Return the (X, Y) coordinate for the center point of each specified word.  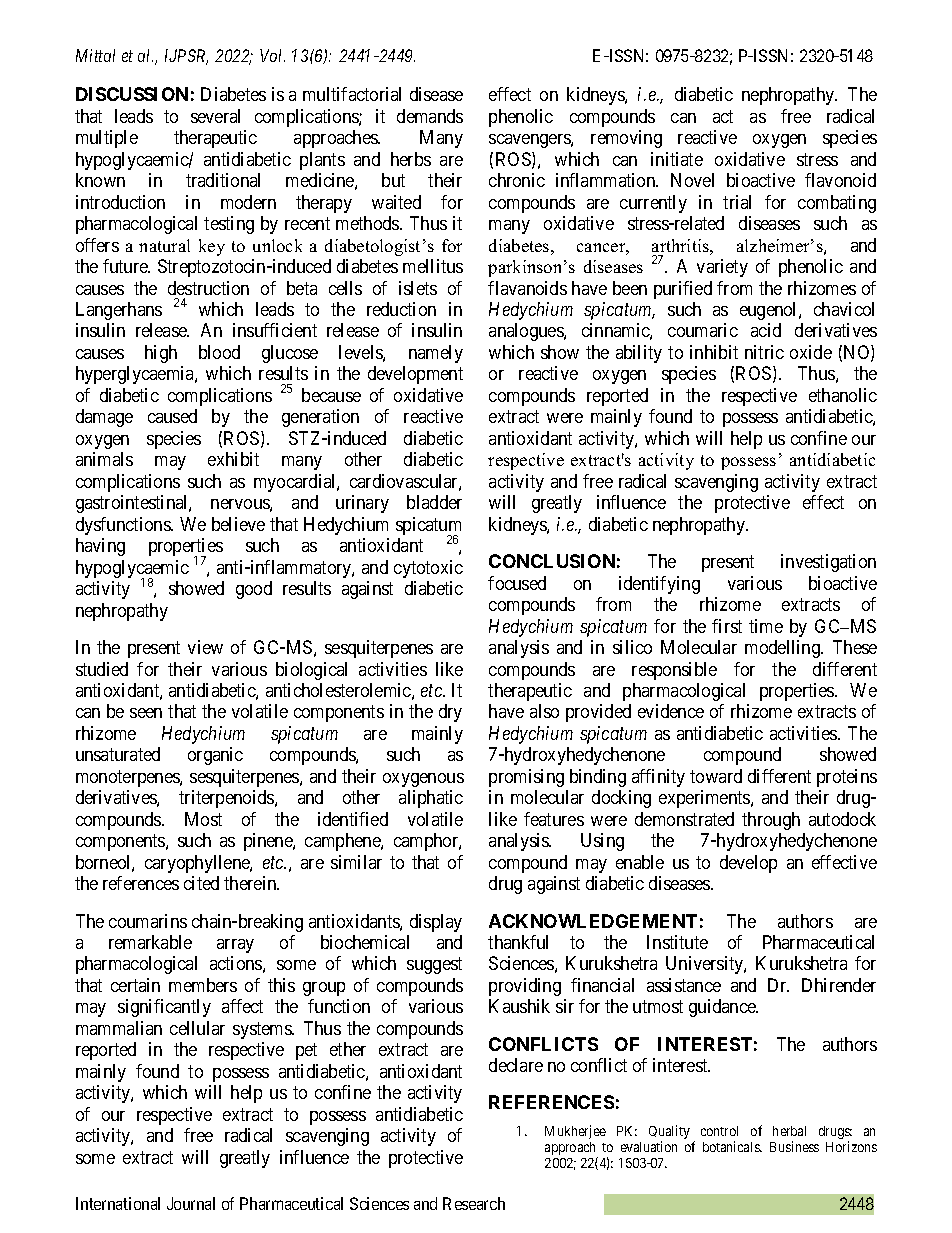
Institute (677, 942)
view (205, 647)
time (766, 626)
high (161, 354)
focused (517, 583)
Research (474, 1203)
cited (201, 883)
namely (436, 354)
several (215, 116)
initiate (677, 159)
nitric (764, 352)
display (436, 923)
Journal (191, 1203)
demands (430, 116)
